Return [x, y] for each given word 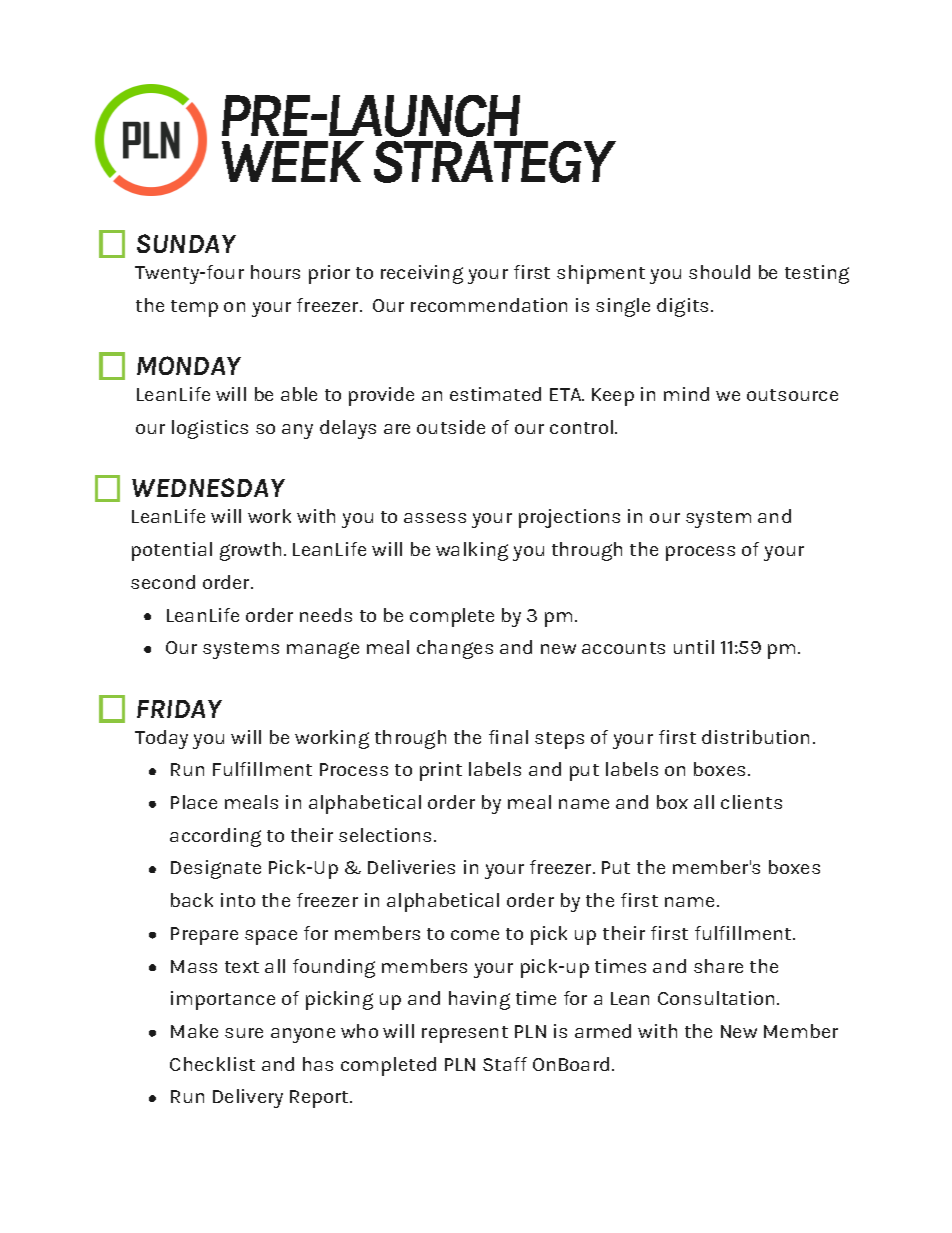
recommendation [489, 305]
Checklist [212, 1064]
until [694, 647]
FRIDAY [179, 709]
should [719, 272]
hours [275, 272]
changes [455, 649]
